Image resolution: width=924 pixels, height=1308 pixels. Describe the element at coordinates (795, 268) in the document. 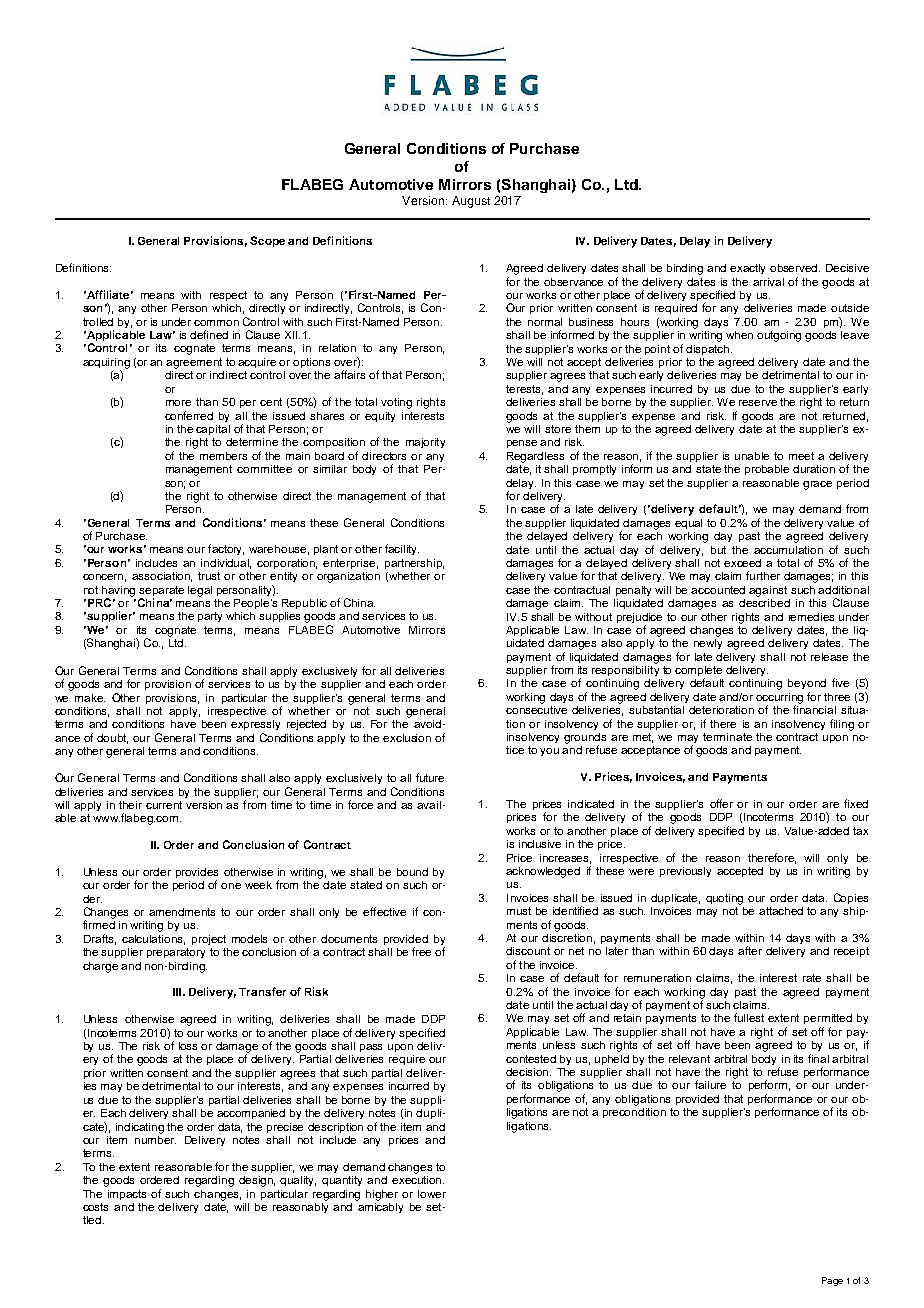

I see `observed` at that location.
